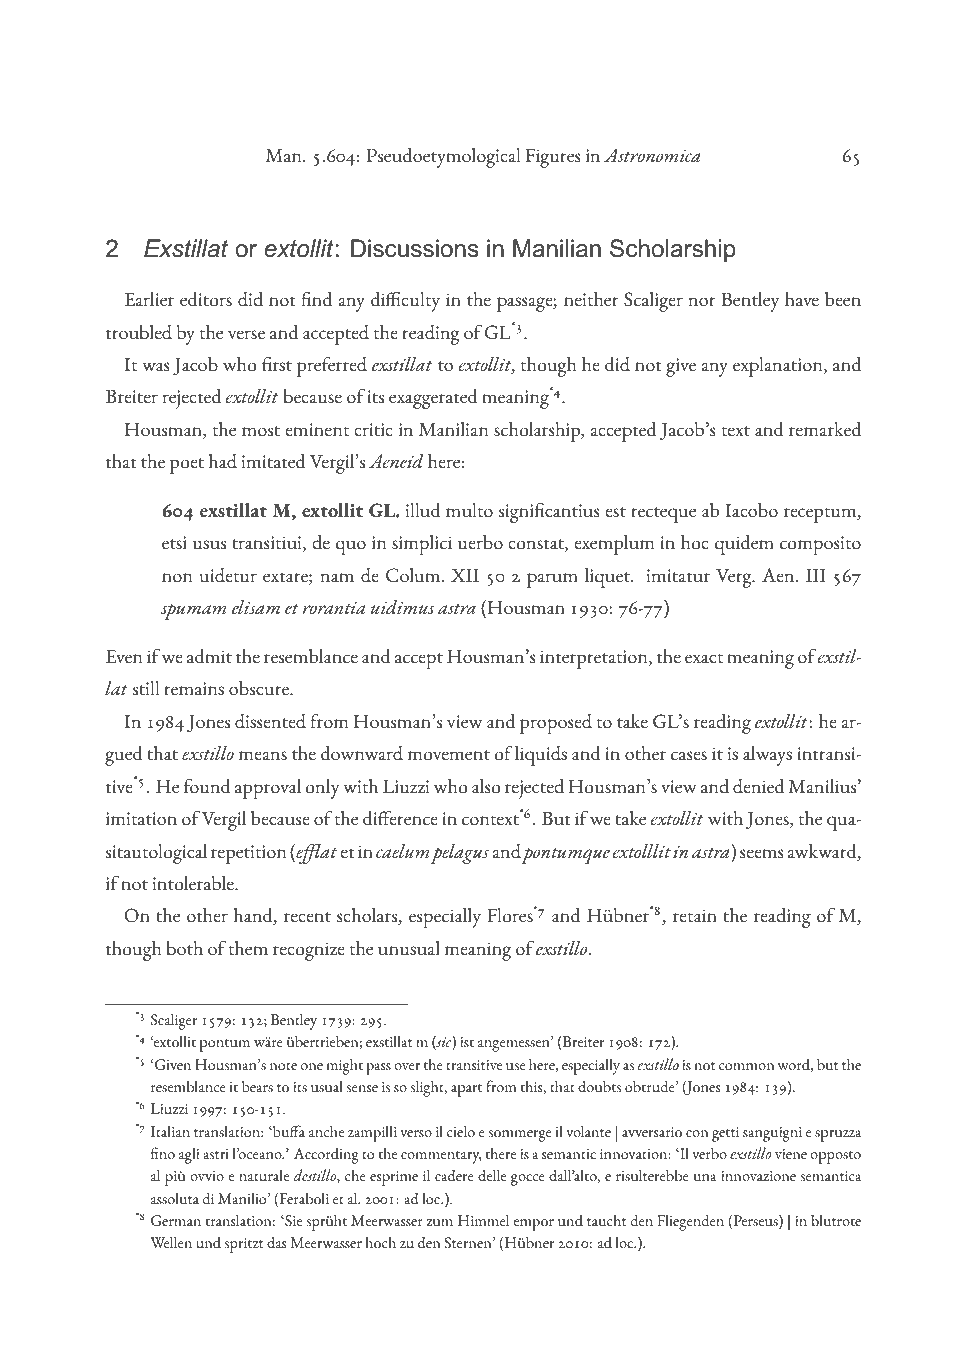 This image has width=959, height=1354. Describe the element at coordinates (553, 158) in the image. I see `Figures` at that location.
